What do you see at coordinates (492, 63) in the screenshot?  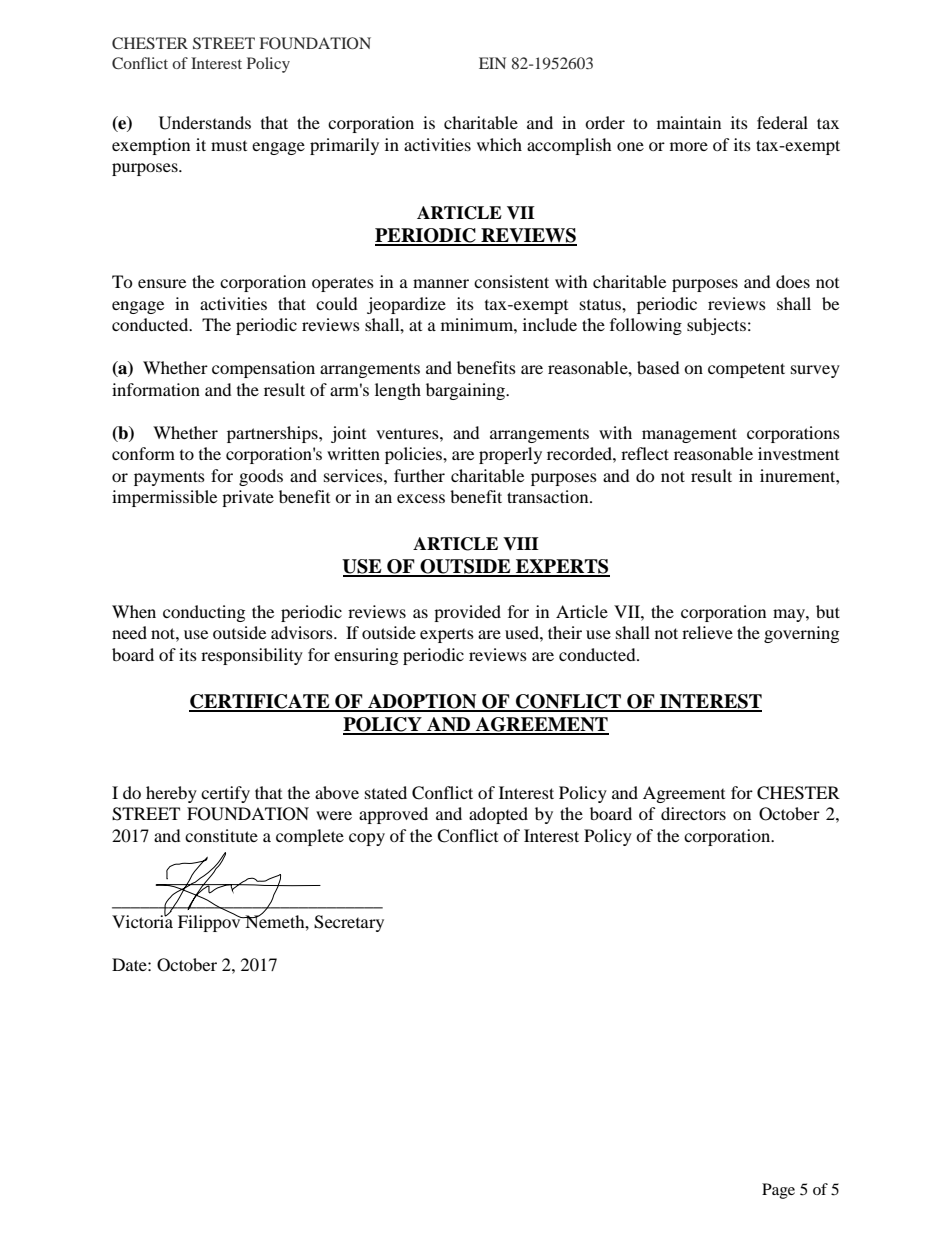 I see `EIN` at bounding box center [492, 63].
